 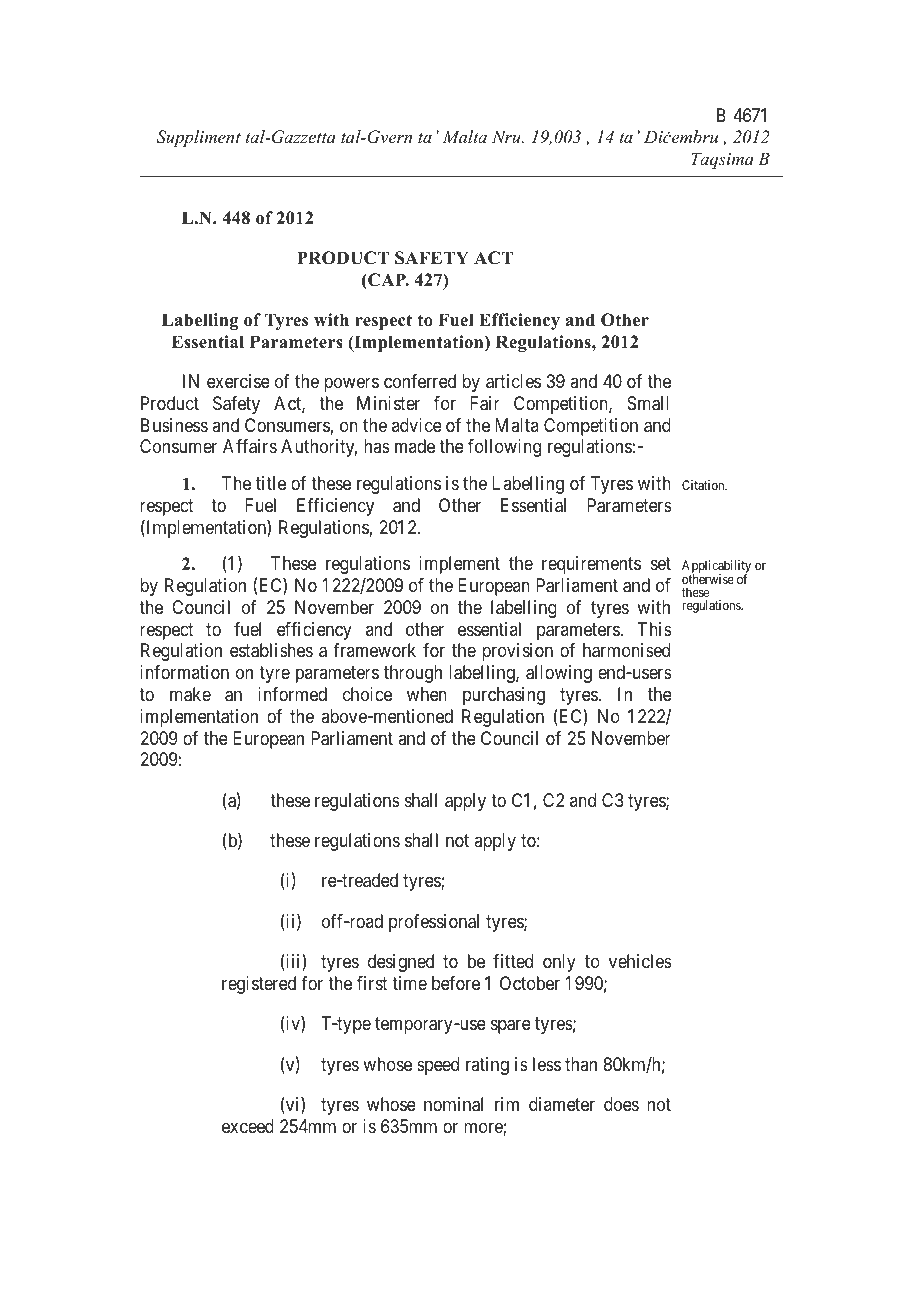 I want to click on does, so click(x=621, y=1104).
